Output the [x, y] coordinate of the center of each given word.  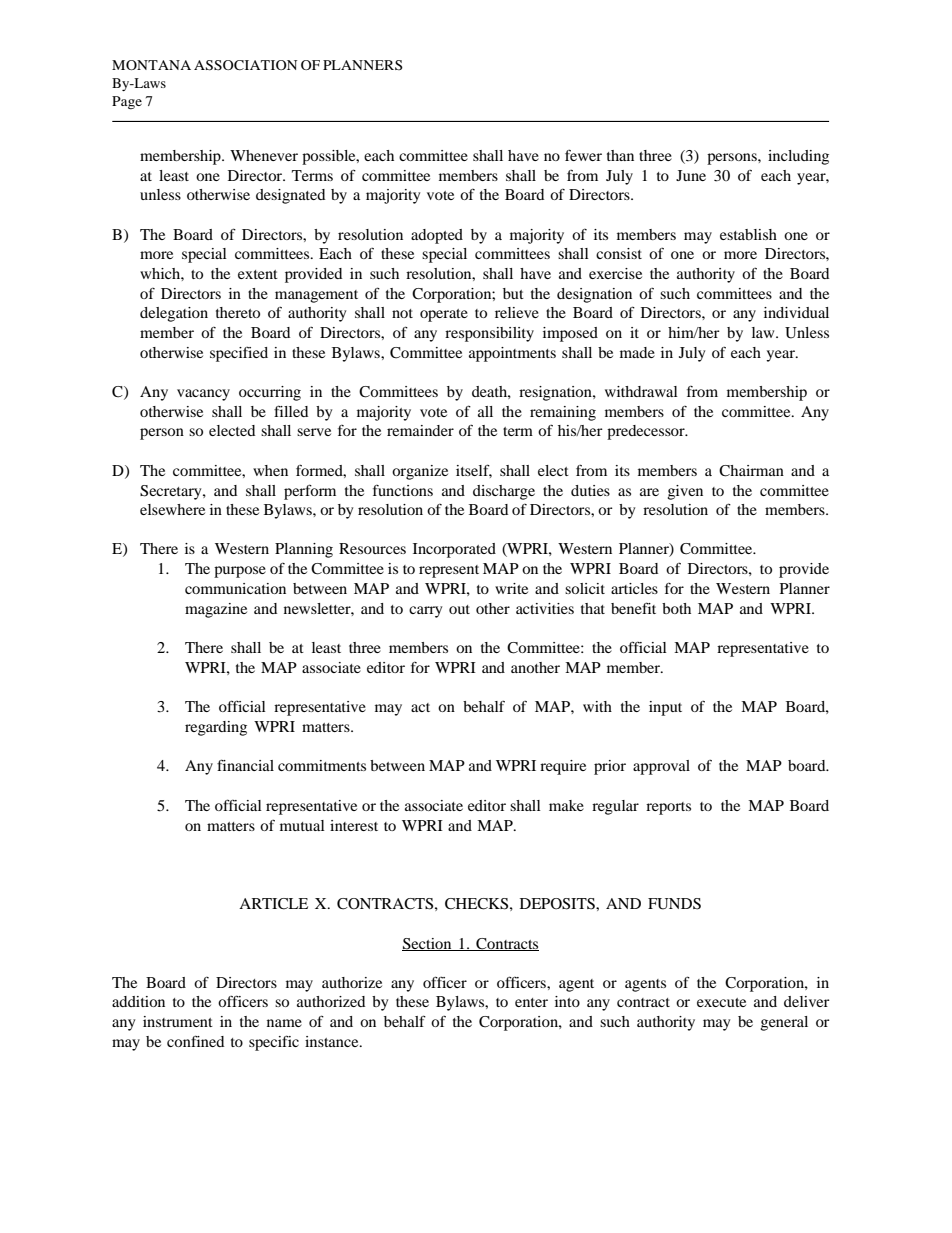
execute [721, 1002]
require [563, 767]
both [676, 608]
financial [245, 765]
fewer [583, 155]
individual [796, 312]
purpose [240, 572]
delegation [174, 314]
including [798, 157]
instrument [178, 1021]
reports [668, 808]
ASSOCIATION [245, 65]
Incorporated [454, 550]
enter [531, 1002]
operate [444, 315]
